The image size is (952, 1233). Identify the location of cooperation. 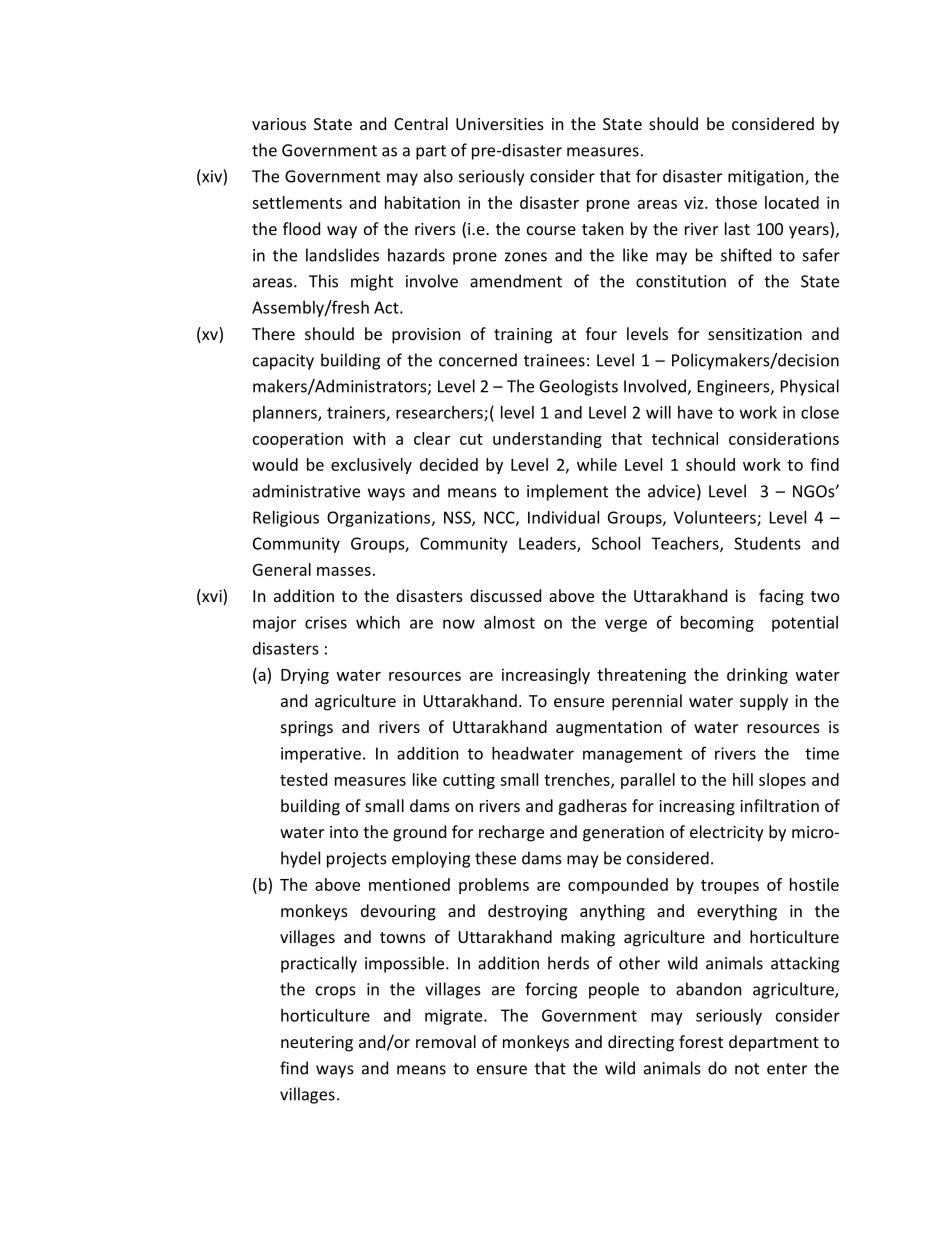
(298, 440).
